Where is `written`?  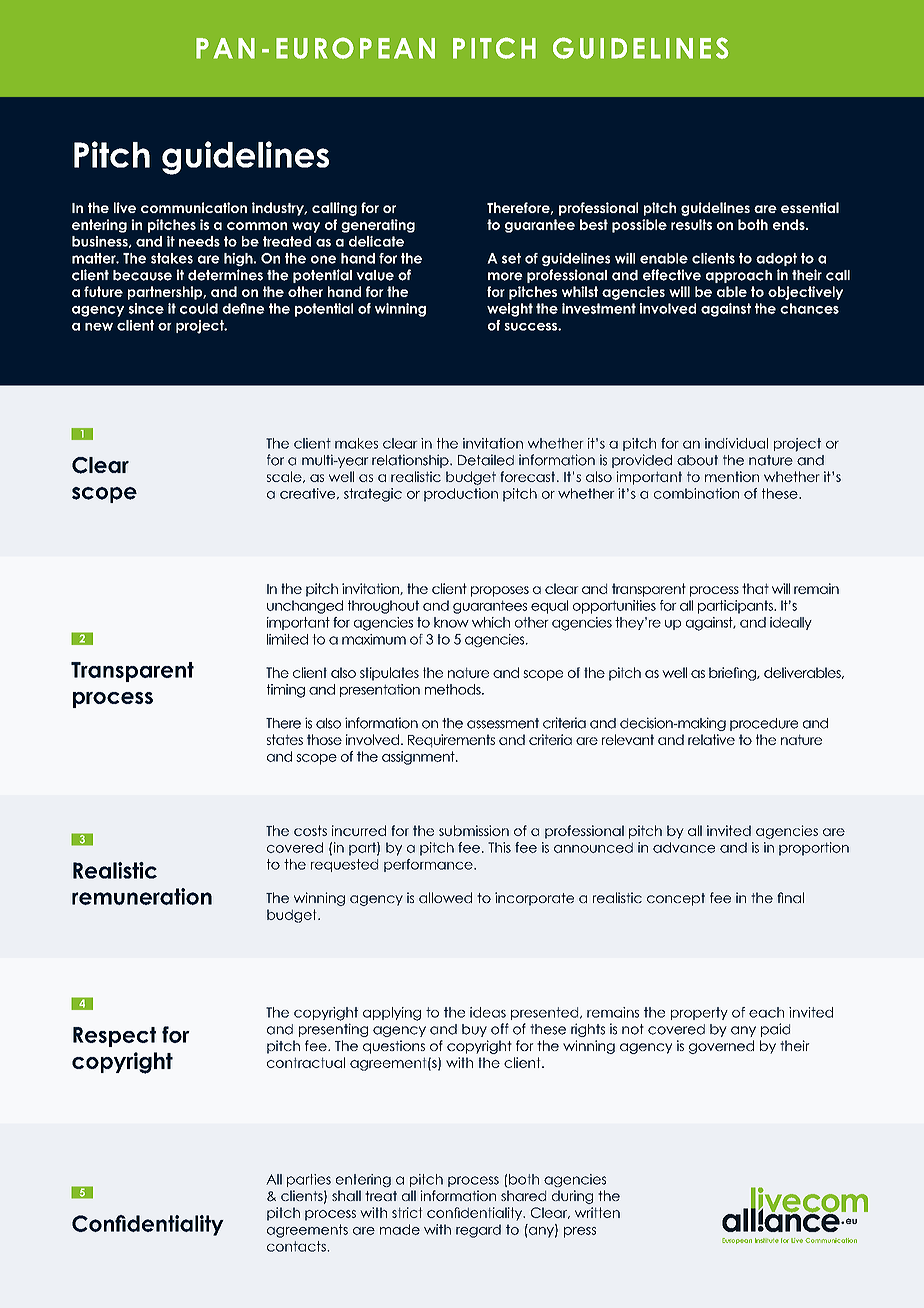
written is located at coordinates (597, 1212).
